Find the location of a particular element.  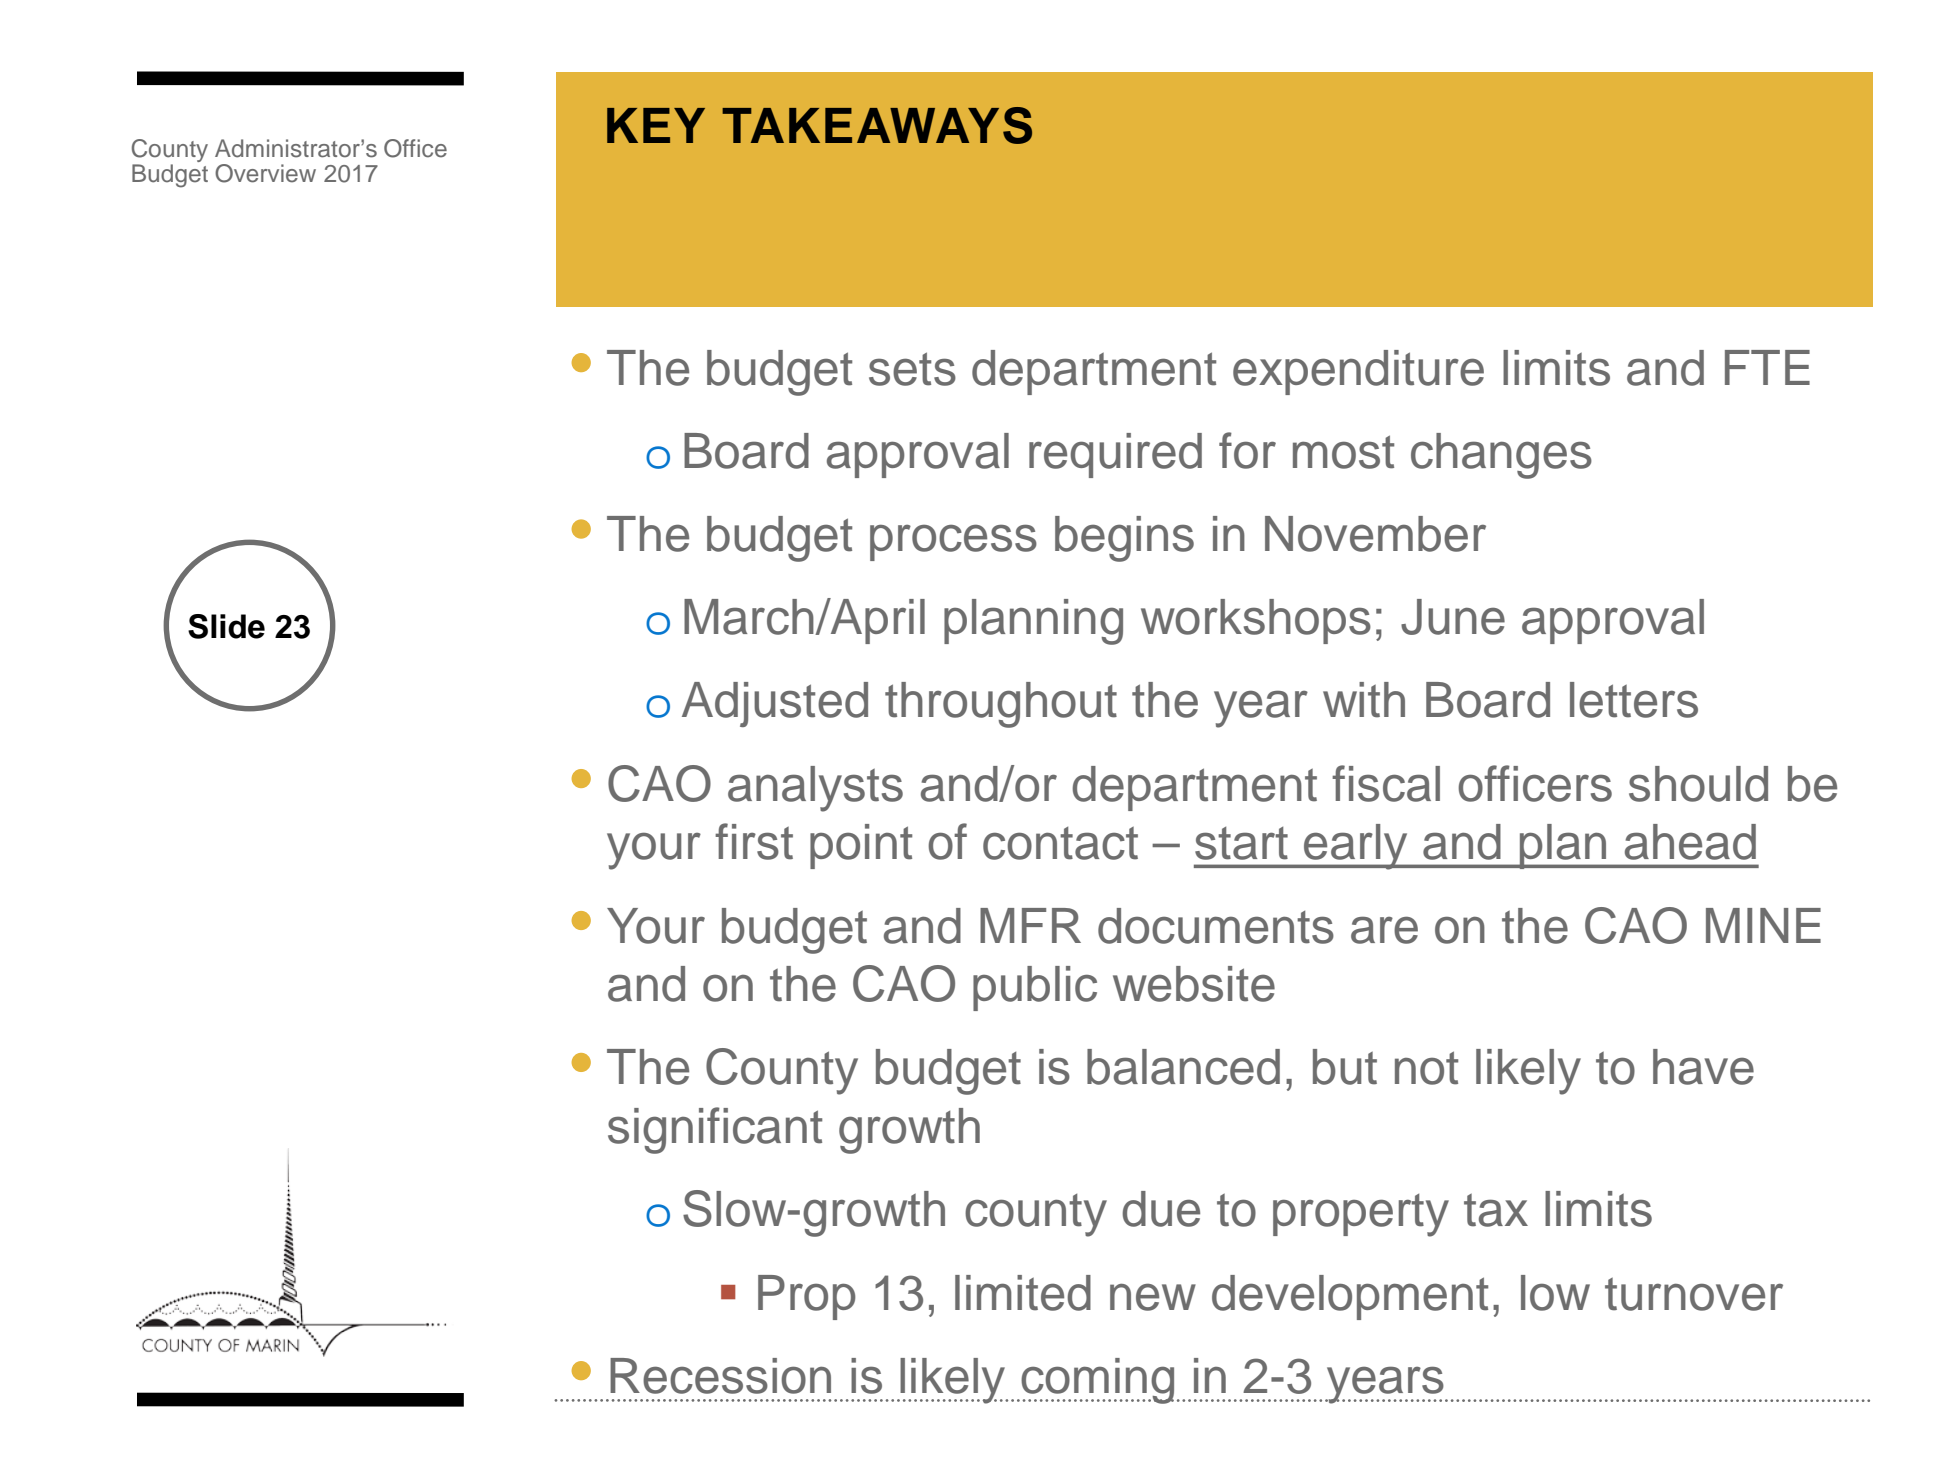

throughout is located at coordinates (1001, 705).
